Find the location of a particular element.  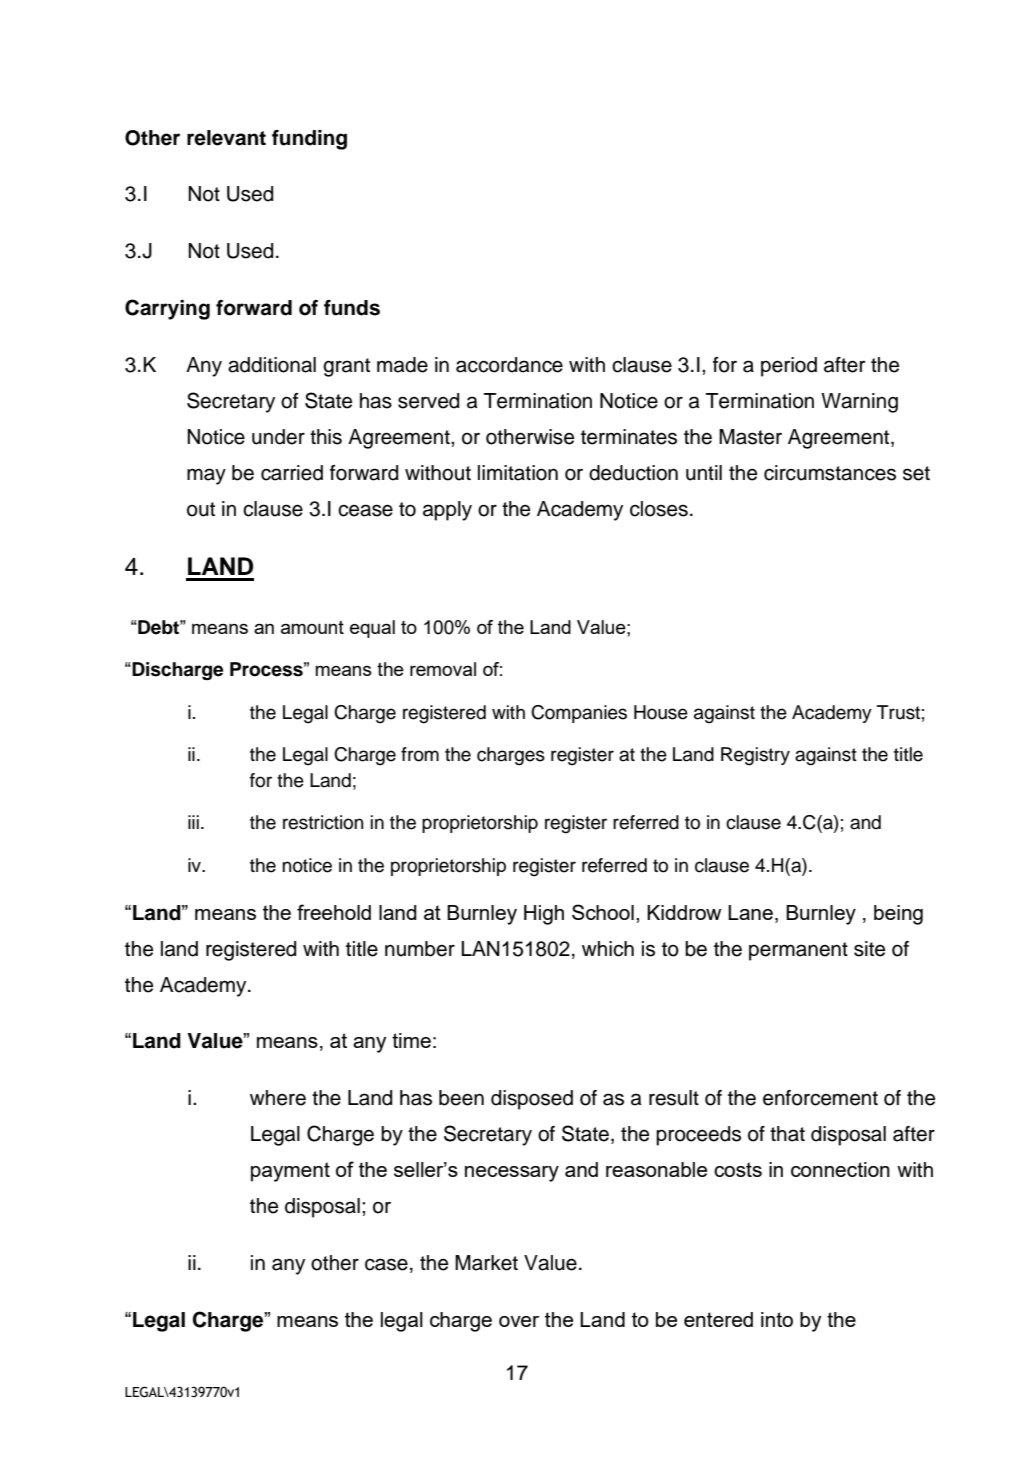

over is located at coordinates (519, 1321).
